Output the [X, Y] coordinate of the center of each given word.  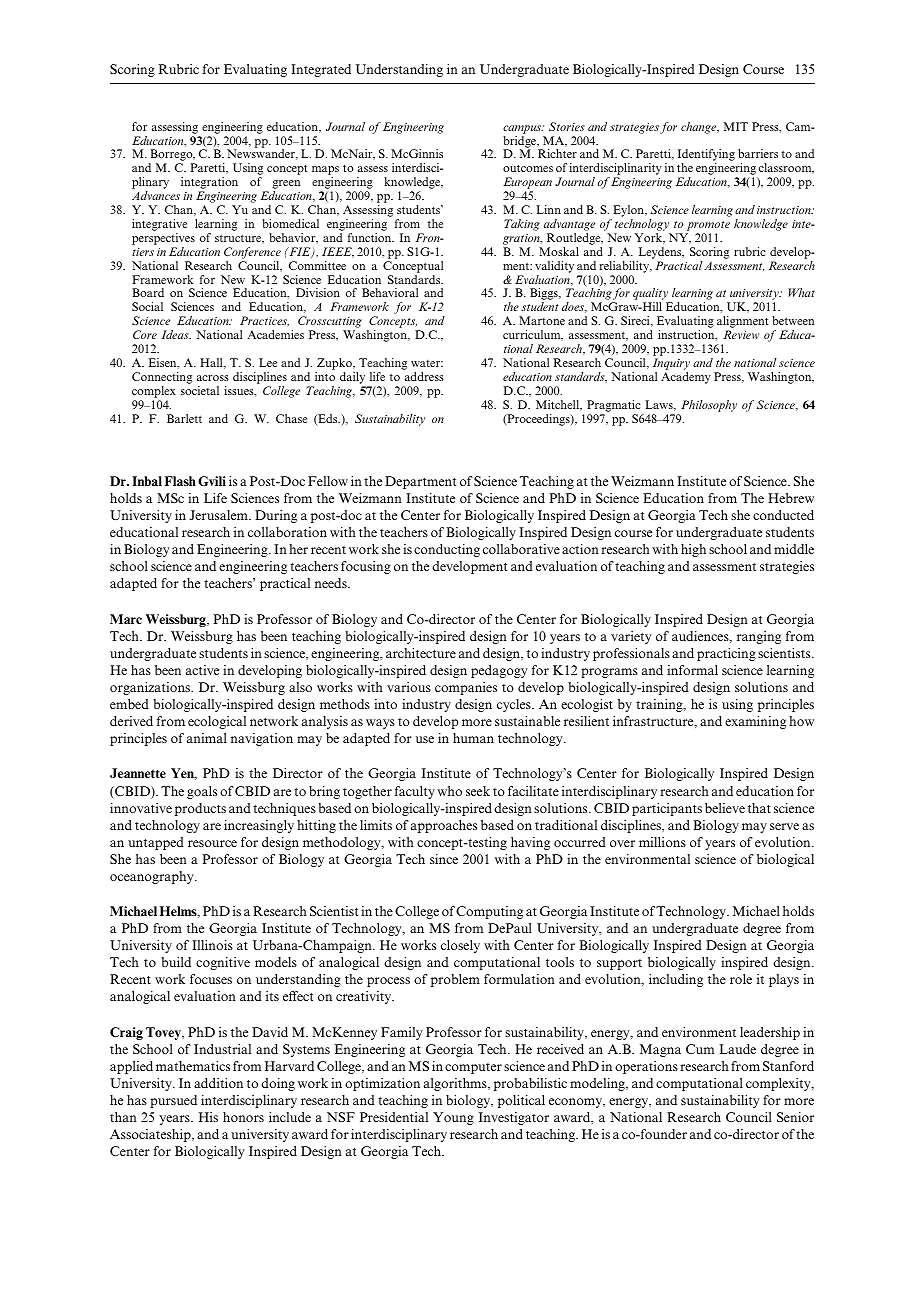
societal [200, 390]
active [202, 670]
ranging [759, 637]
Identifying [706, 156]
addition [218, 1083]
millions [662, 842]
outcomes [528, 168]
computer [473, 1068]
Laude [737, 1049]
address [424, 376]
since [444, 859]
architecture [421, 653]
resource [212, 843]
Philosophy [709, 406]
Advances [156, 195]
